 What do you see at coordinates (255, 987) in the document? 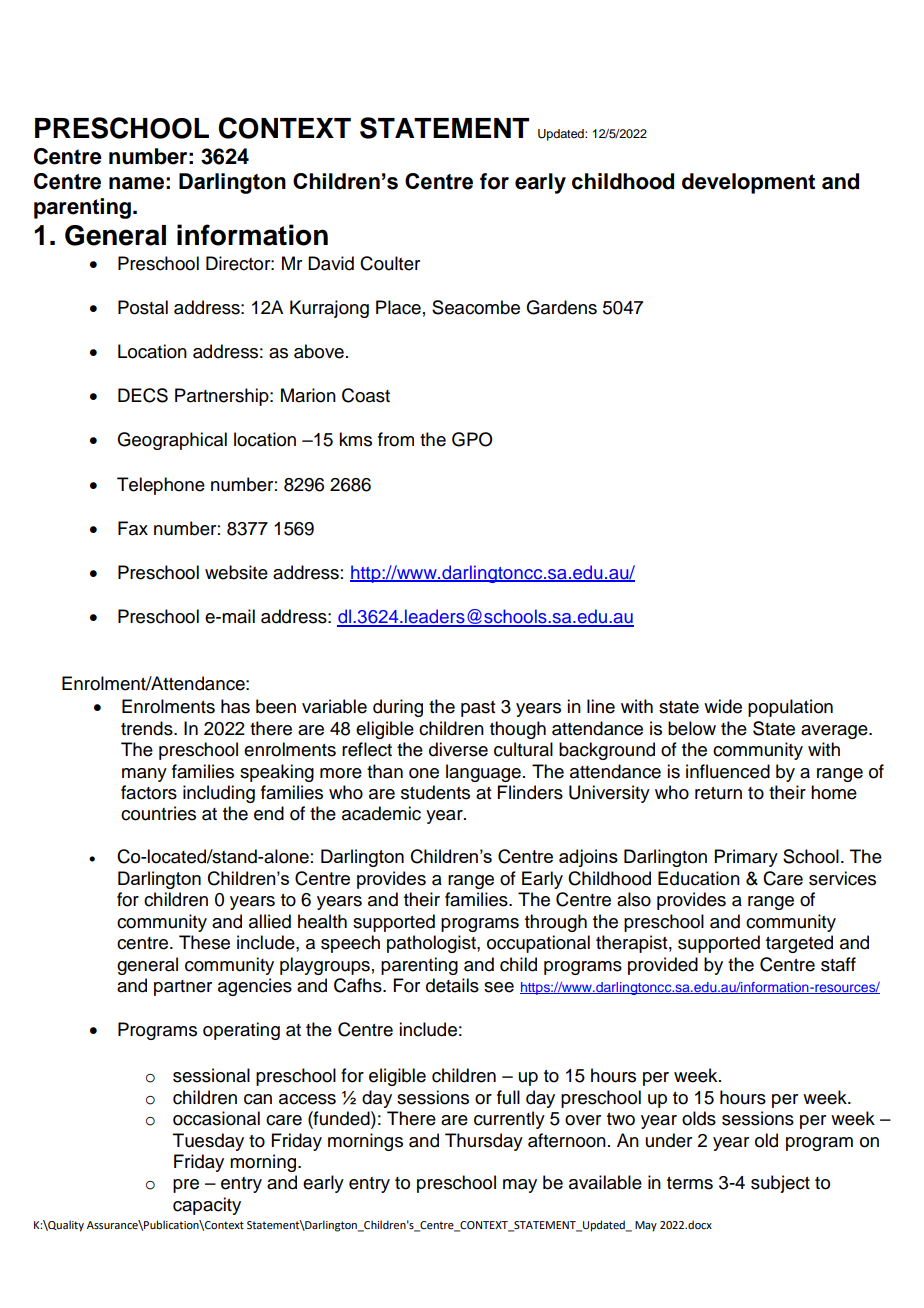
I see `agencies` at bounding box center [255, 987].
